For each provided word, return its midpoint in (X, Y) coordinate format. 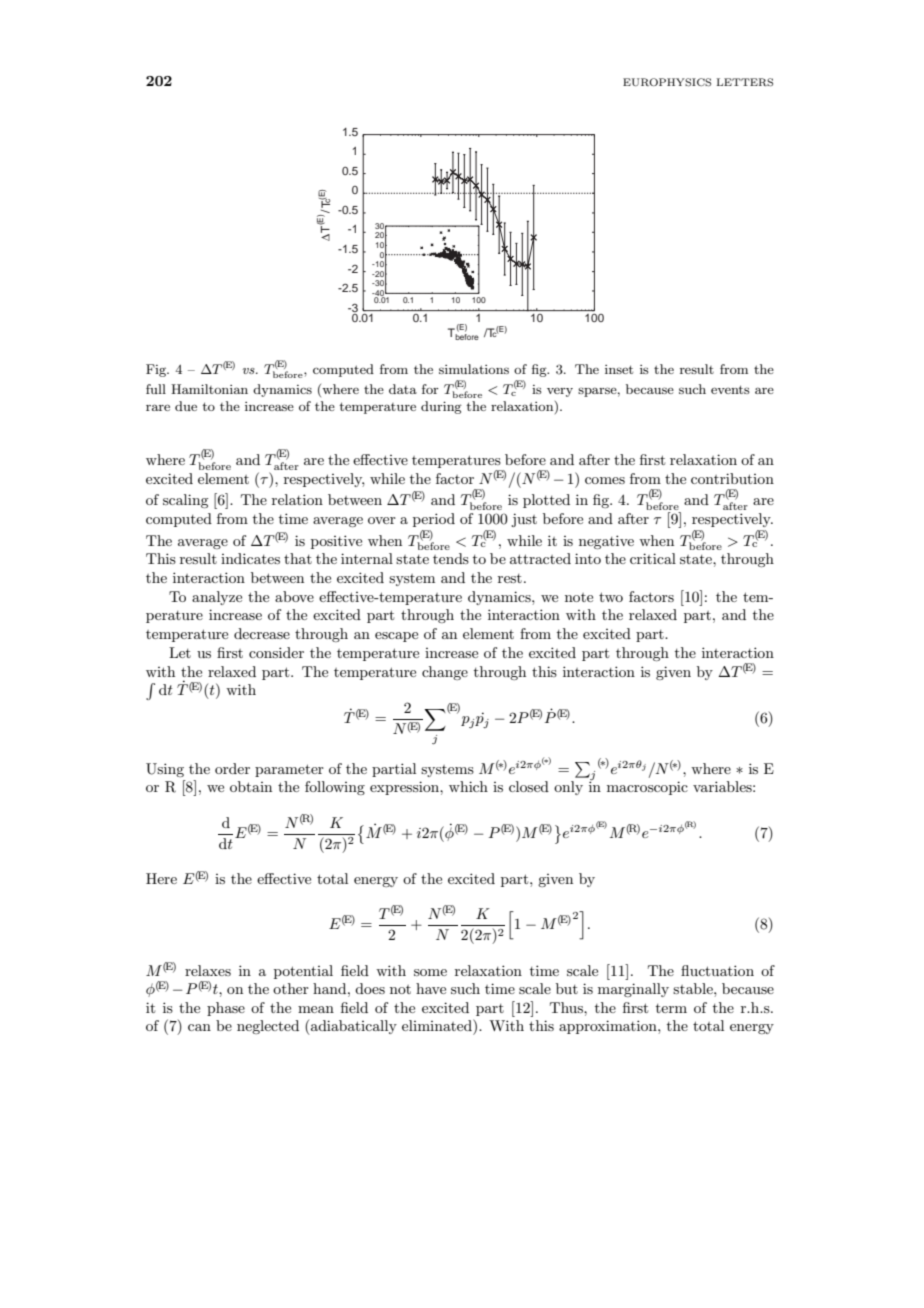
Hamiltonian (209, 389)
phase (226, 1009)
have (431, 988)
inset (619, 369)
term (671, 1008)
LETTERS (745, 82)
